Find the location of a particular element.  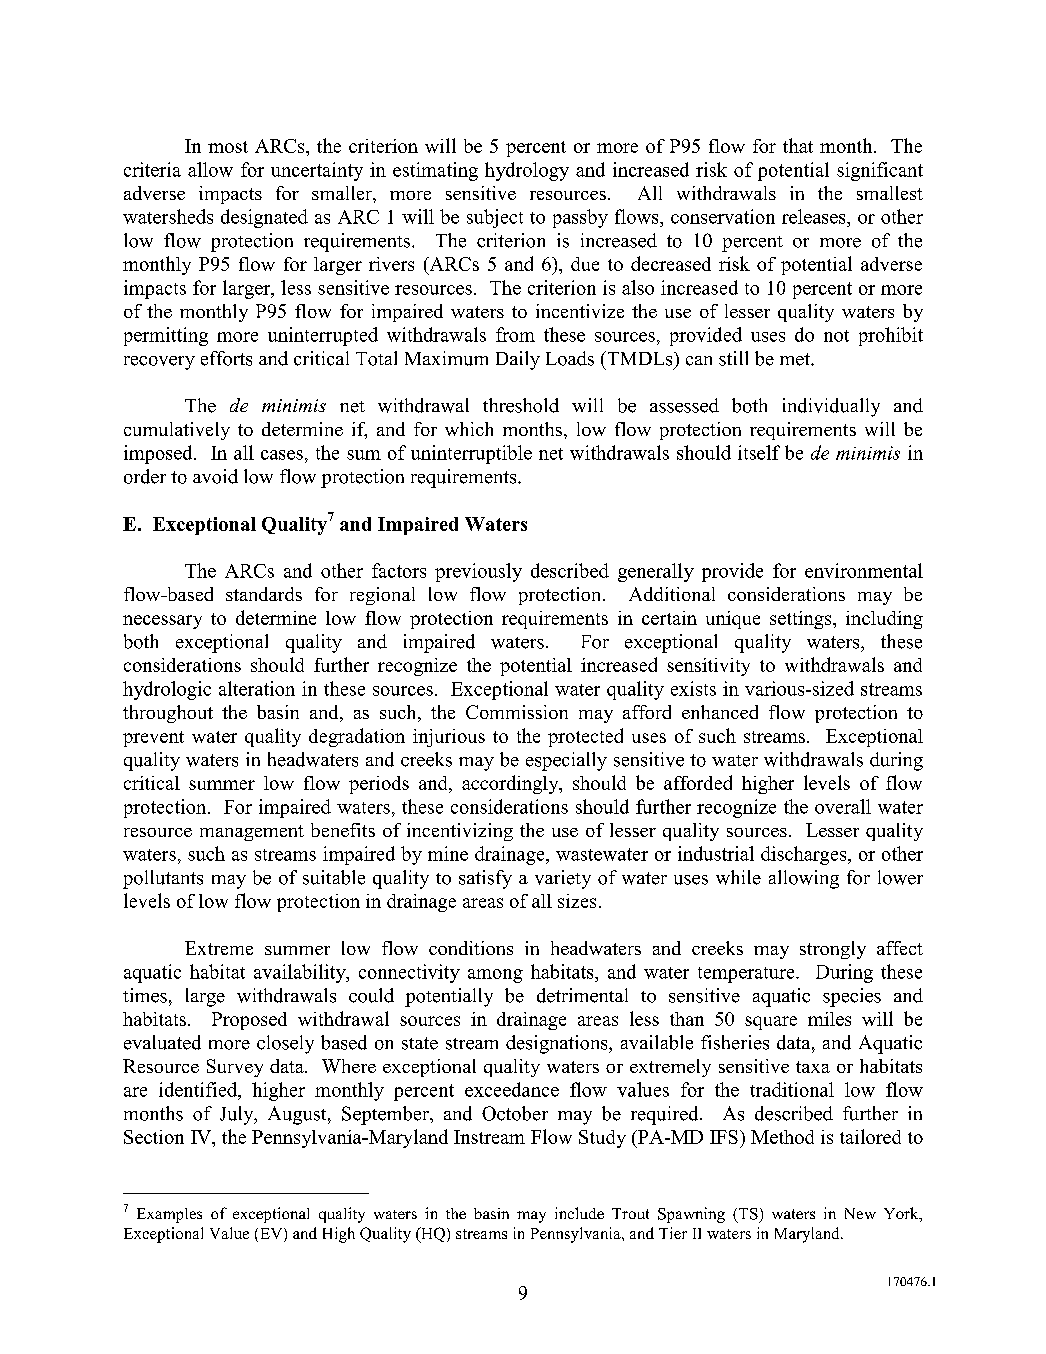

that is located at coordinates (798, 145).
